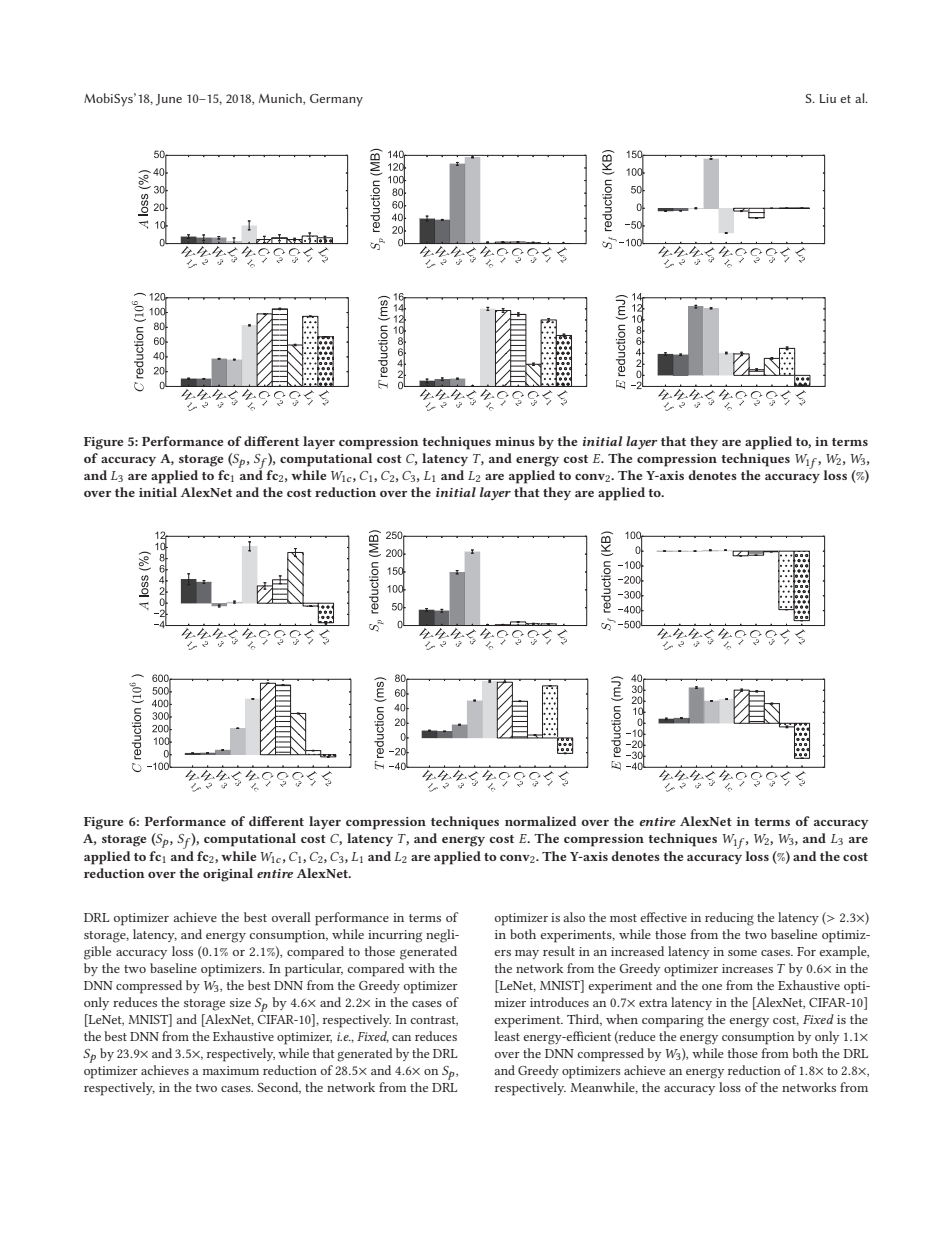  I want to click on normalized, so click(540, 821).
